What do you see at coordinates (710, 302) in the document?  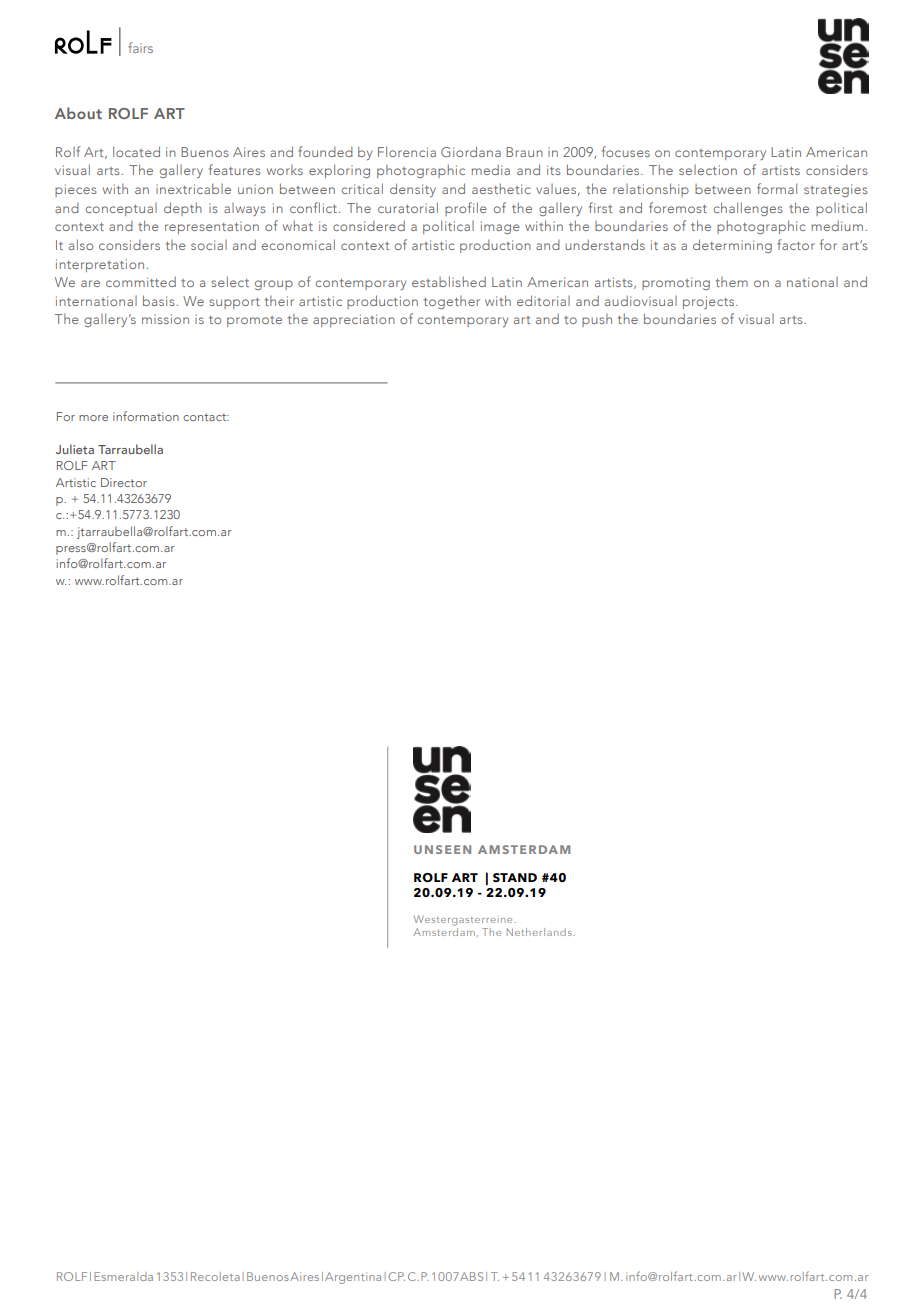 I see `projects` at bounding box center [710, 302].
